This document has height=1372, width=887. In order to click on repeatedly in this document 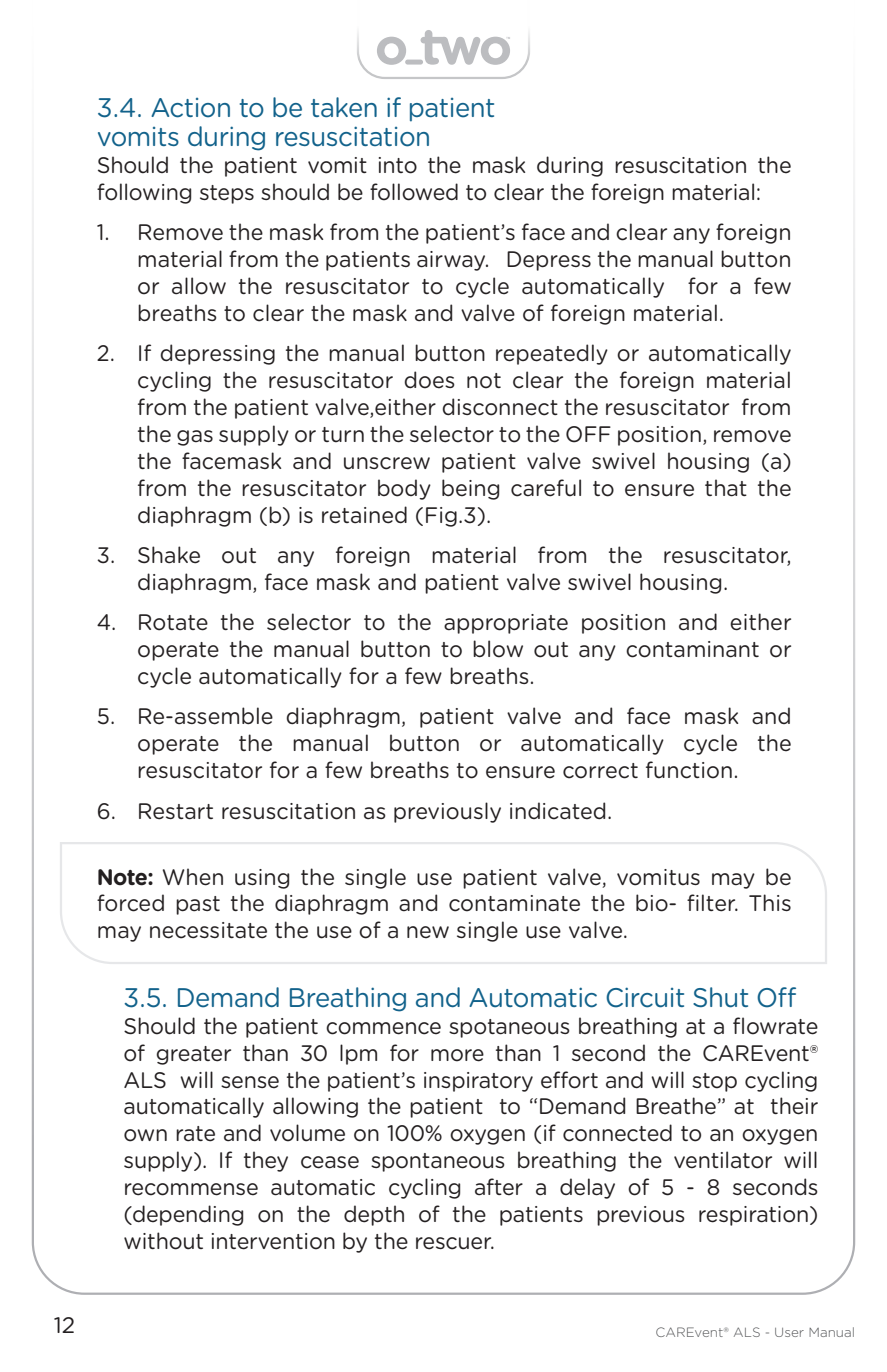, I will do `click(552, 354)`.
